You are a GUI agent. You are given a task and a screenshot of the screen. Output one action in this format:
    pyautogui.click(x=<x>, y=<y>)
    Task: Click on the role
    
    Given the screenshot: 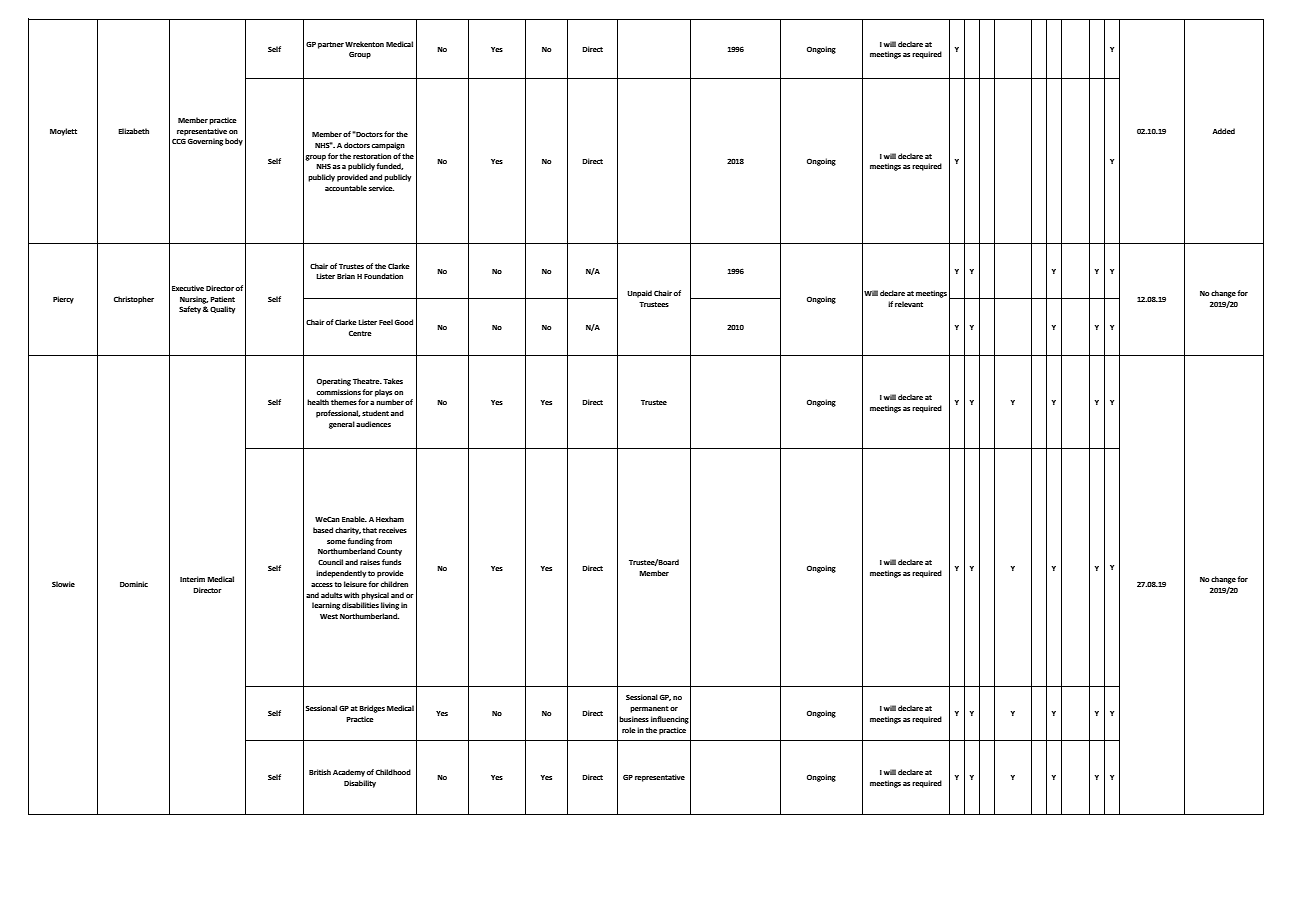 What is the action you would take?
    pyautogui.click(x=629, y=730)
